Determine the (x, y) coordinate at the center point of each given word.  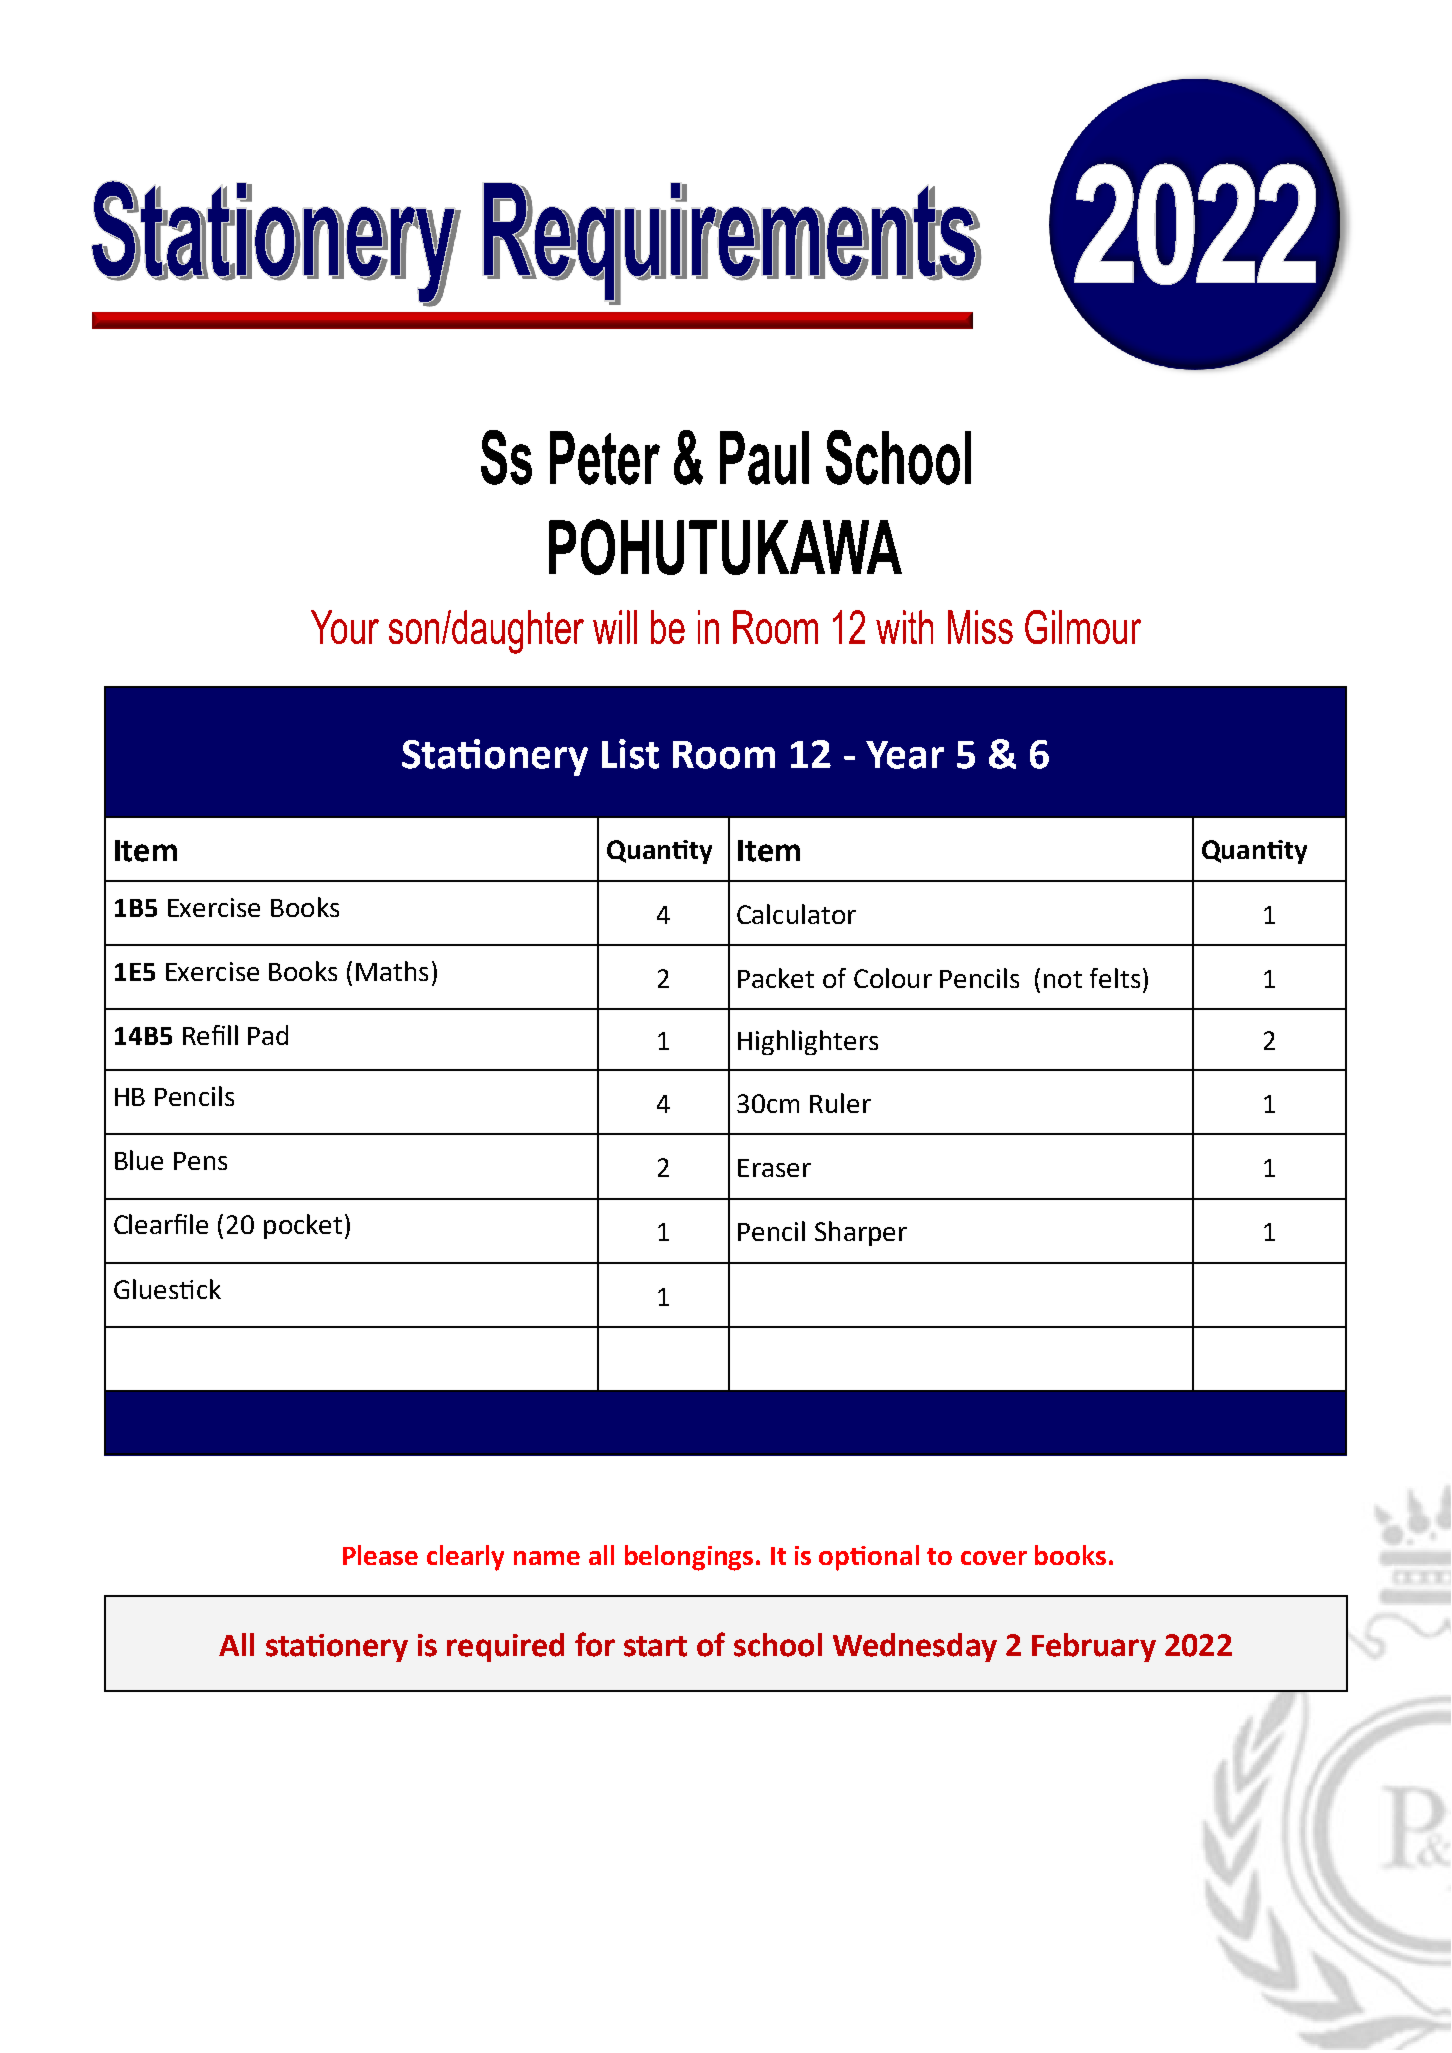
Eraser (774, 1168)
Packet (776, 978)
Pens (200, 1161)
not (1063, 979)
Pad (268, 1035)
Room (724, 755)
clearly (465, 1558)
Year (905, 755)
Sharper (861, 1233)
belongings (689, 1558)
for (595, 1644)
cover (994, 1558)
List (630, 754)
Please (380, 1555)
